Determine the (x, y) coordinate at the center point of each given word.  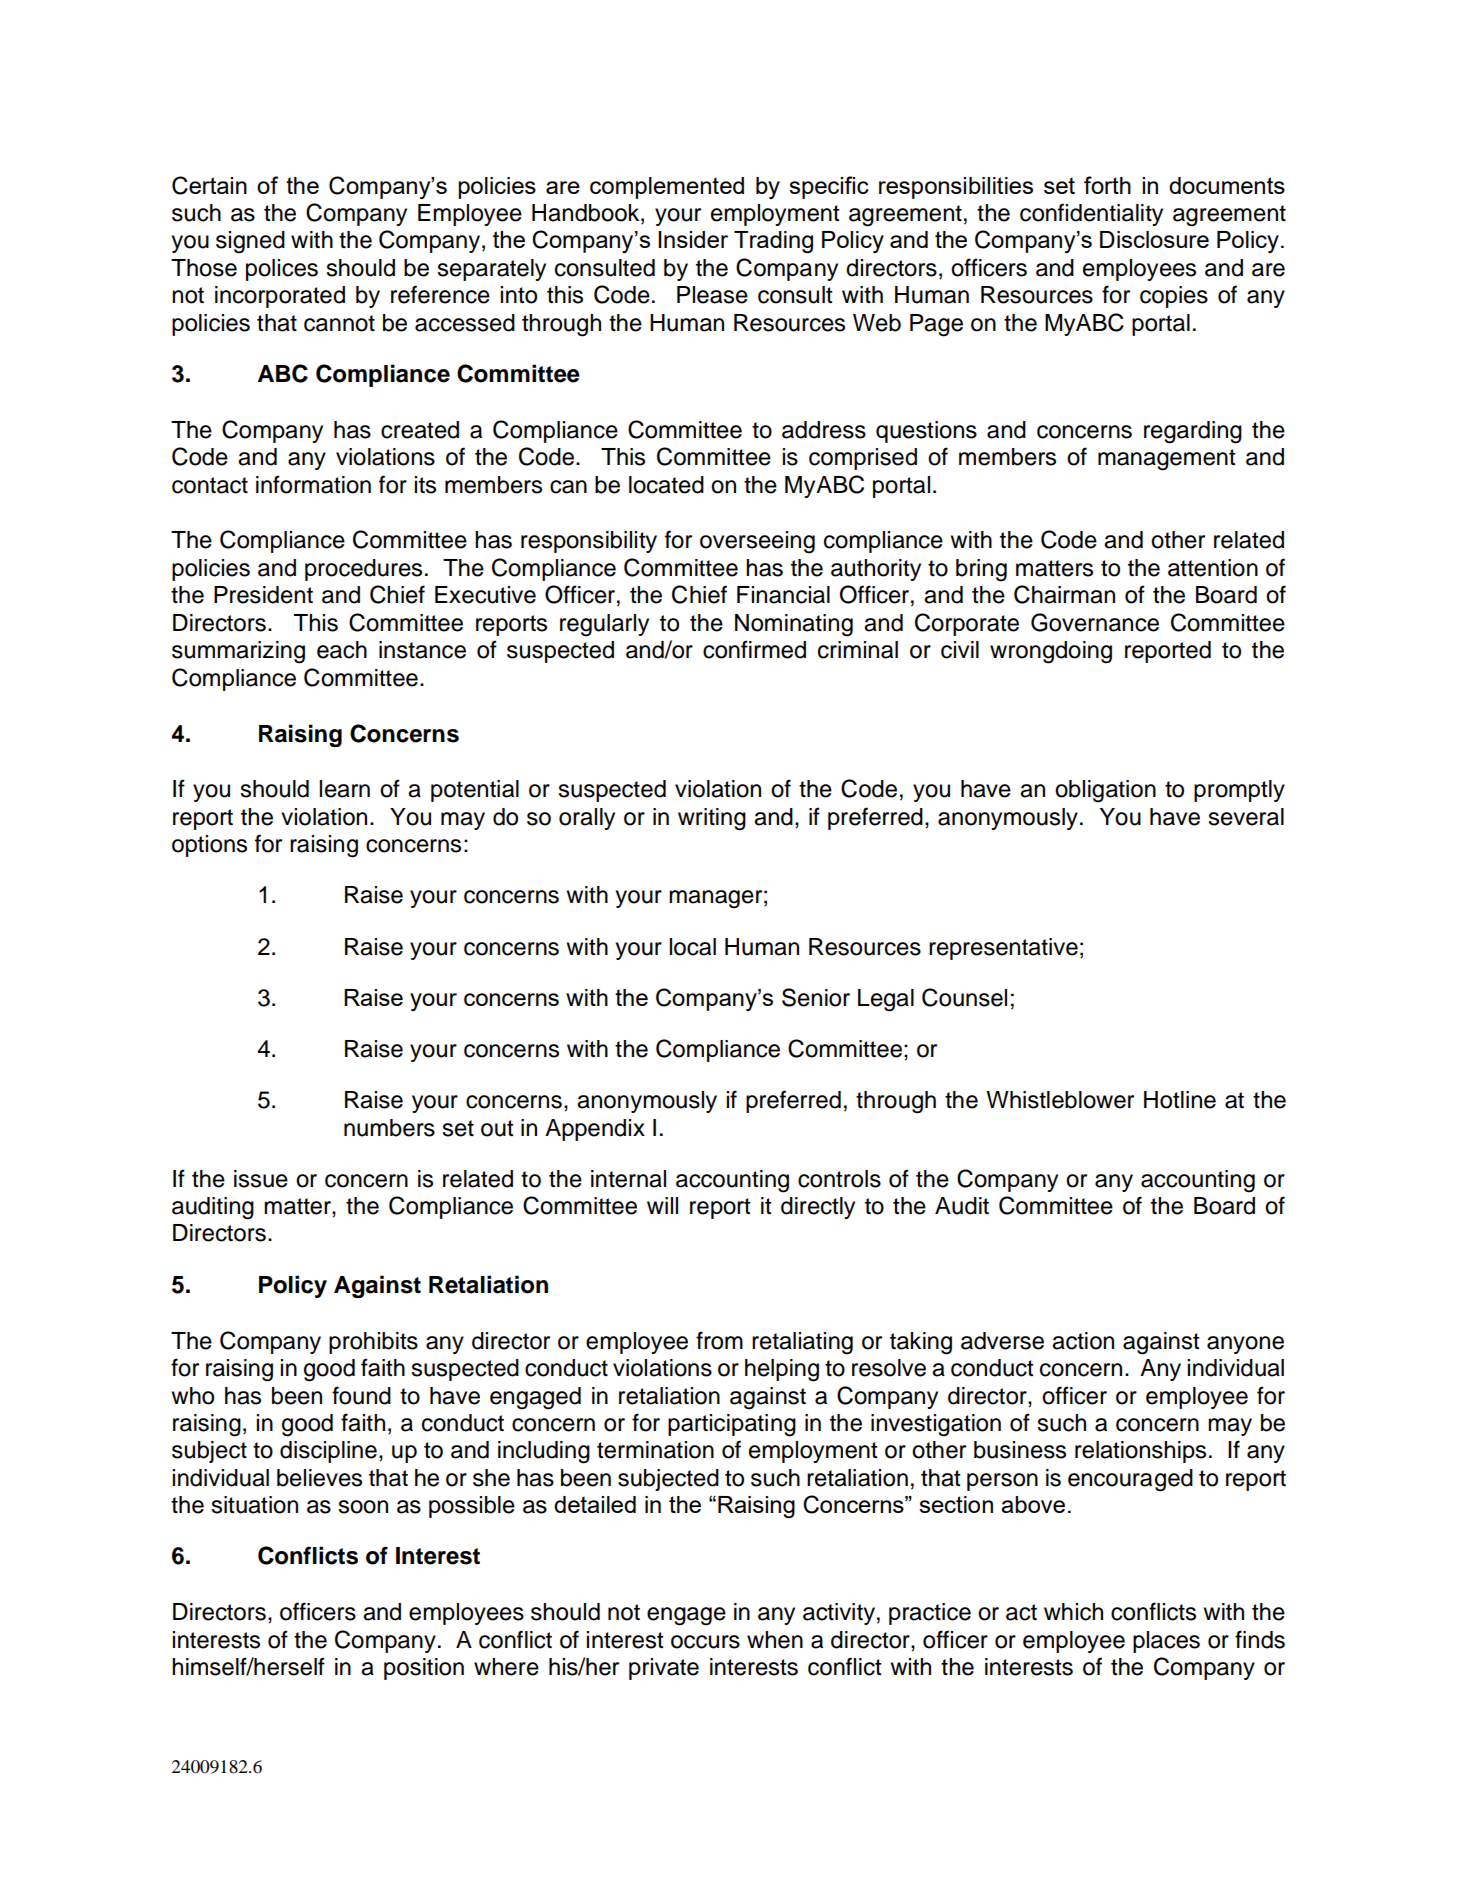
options (209, 846)
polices (282, 270)
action (1083, 1341)
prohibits (373, 1343)
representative (1003, 949)
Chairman (1064, 594)
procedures (363, 570)
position (424, 1669)
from (719, 1340)
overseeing (757, 542)
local (693, 947)
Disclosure (1154, 239)
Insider (693, 239)
